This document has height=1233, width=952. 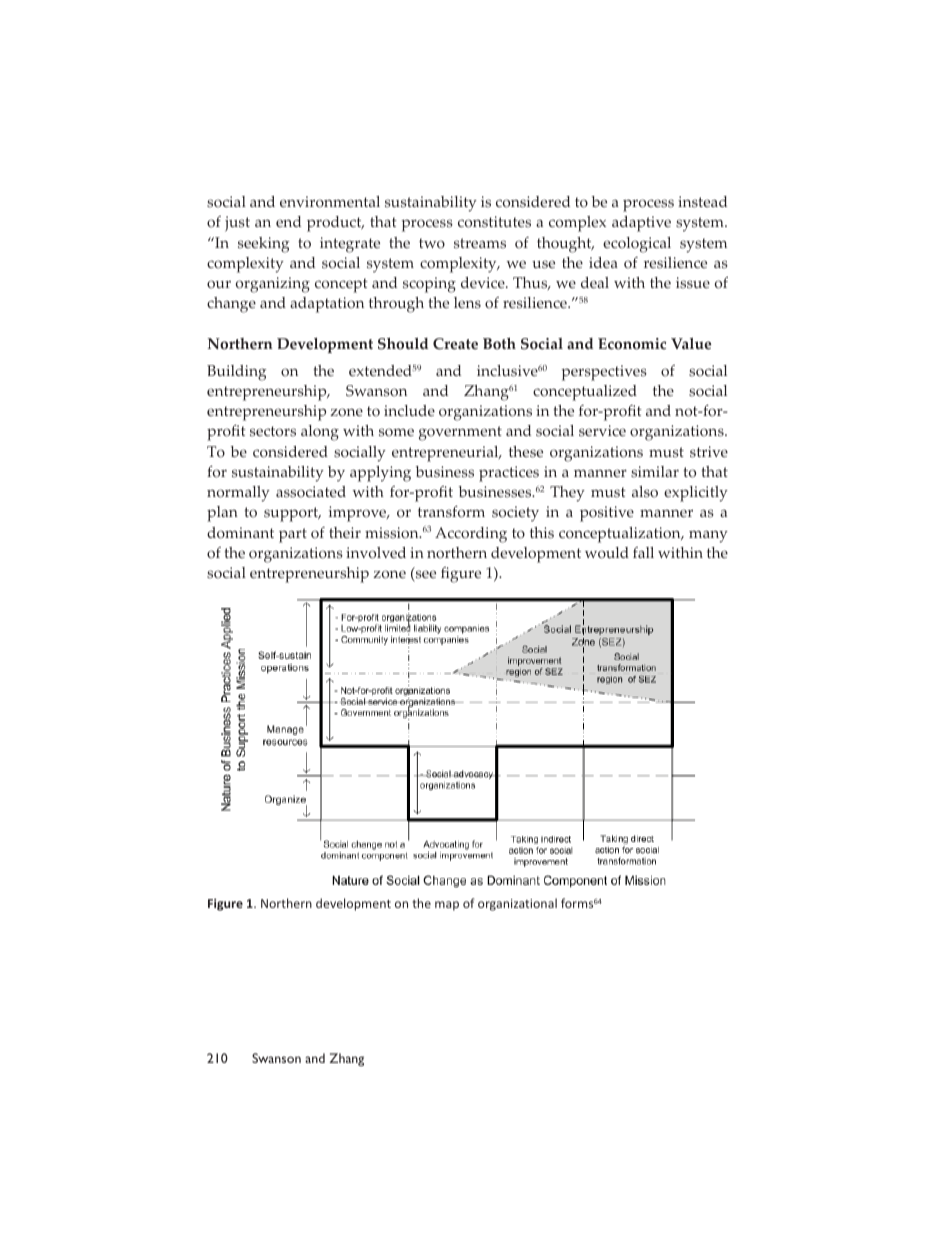 I want to click on organizational, so click(x=517, y=904).
